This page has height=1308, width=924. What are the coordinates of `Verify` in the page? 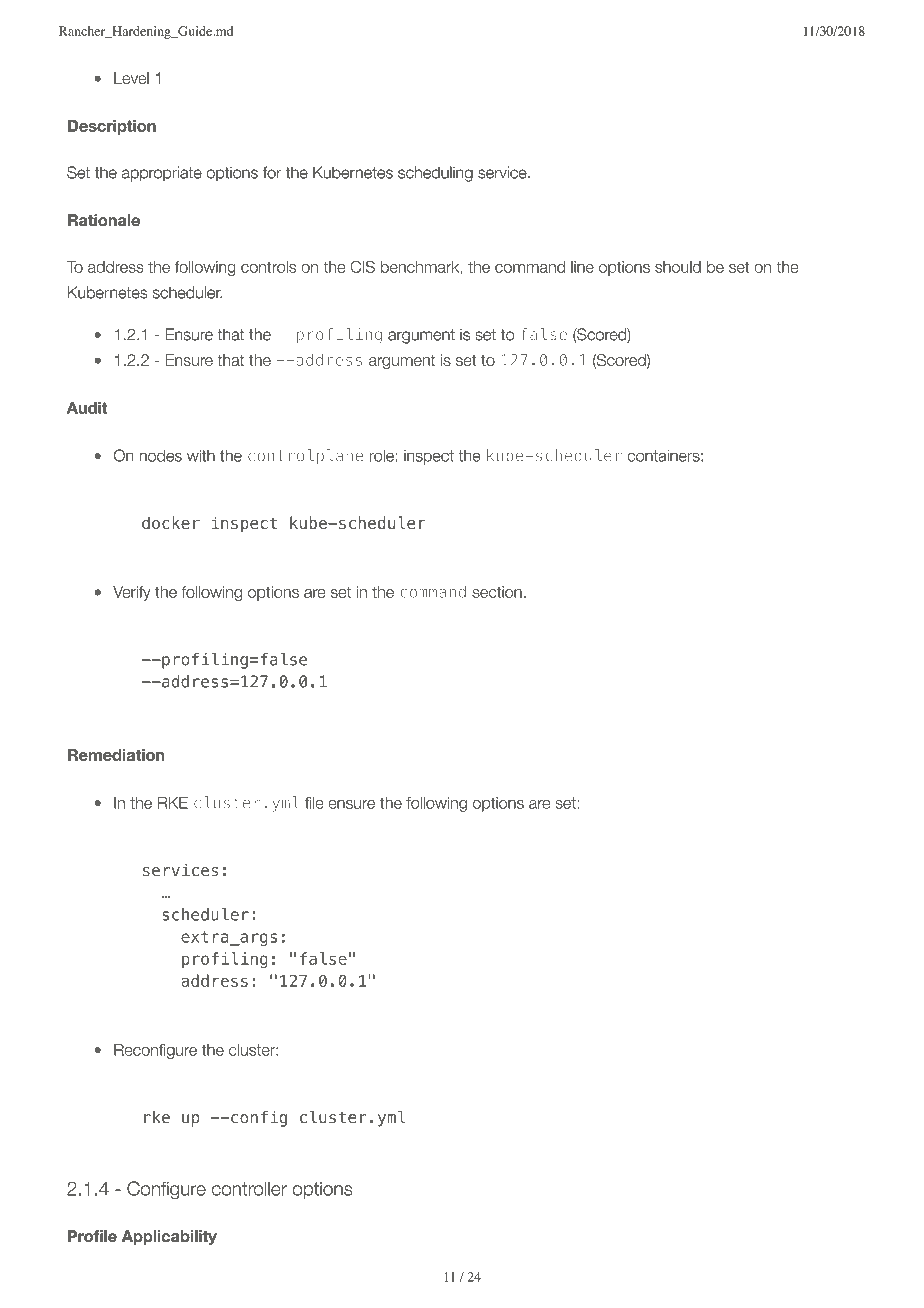 It's located at (132, 593).
